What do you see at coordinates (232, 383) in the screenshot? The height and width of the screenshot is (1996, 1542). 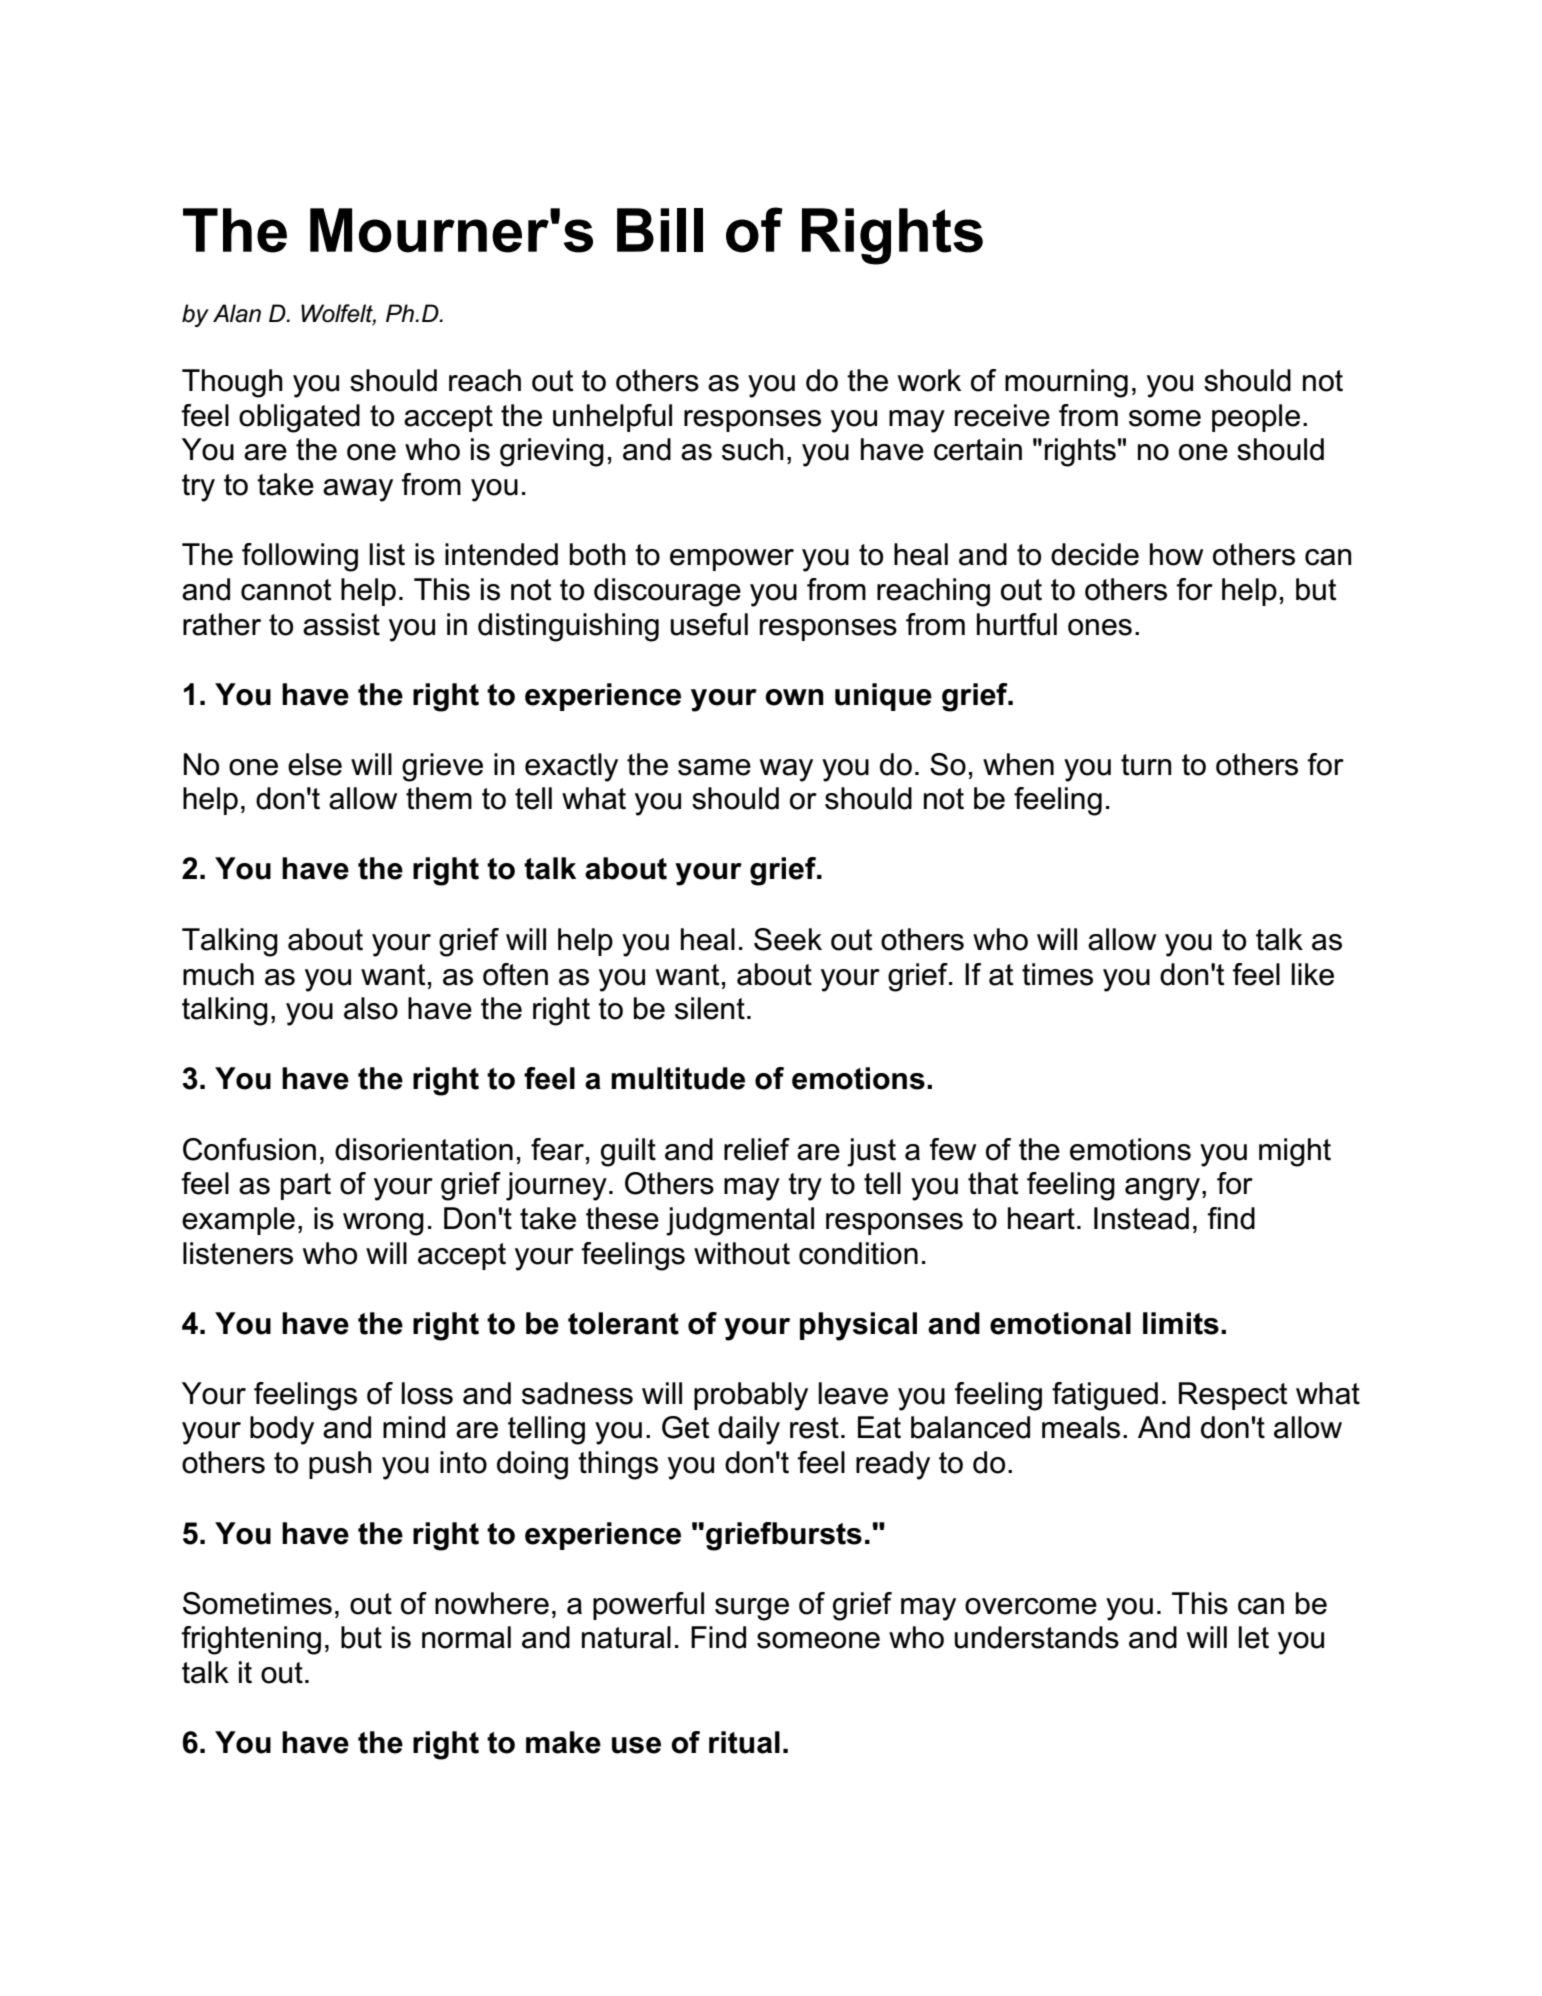 I see `Though` at bounding box center [232, 383].
